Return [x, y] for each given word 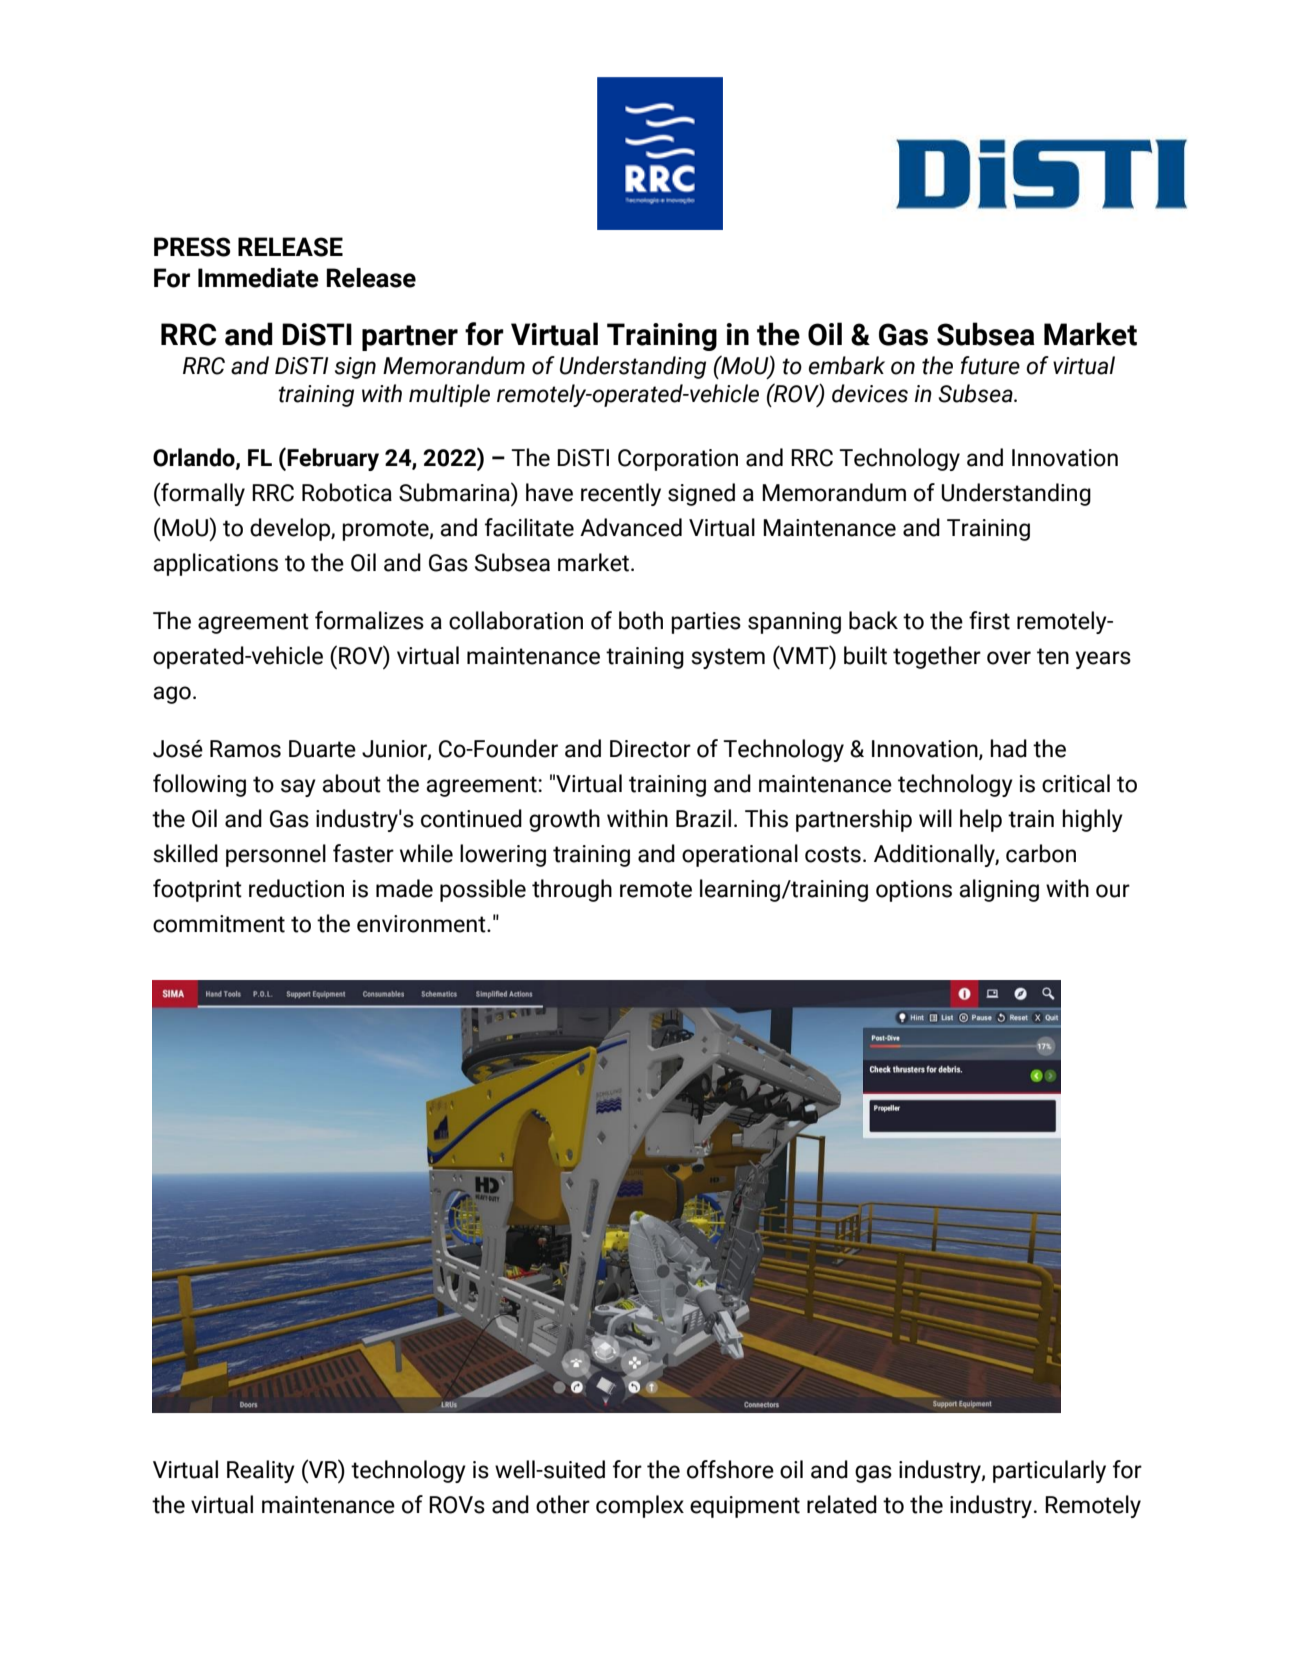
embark [847, 365]
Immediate [258, 278]
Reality [261, 1471]
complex [640, 1506]
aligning [999, 890]
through [572, 890]
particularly [1049, 1471]
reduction [296, 888]
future [990, 365]
